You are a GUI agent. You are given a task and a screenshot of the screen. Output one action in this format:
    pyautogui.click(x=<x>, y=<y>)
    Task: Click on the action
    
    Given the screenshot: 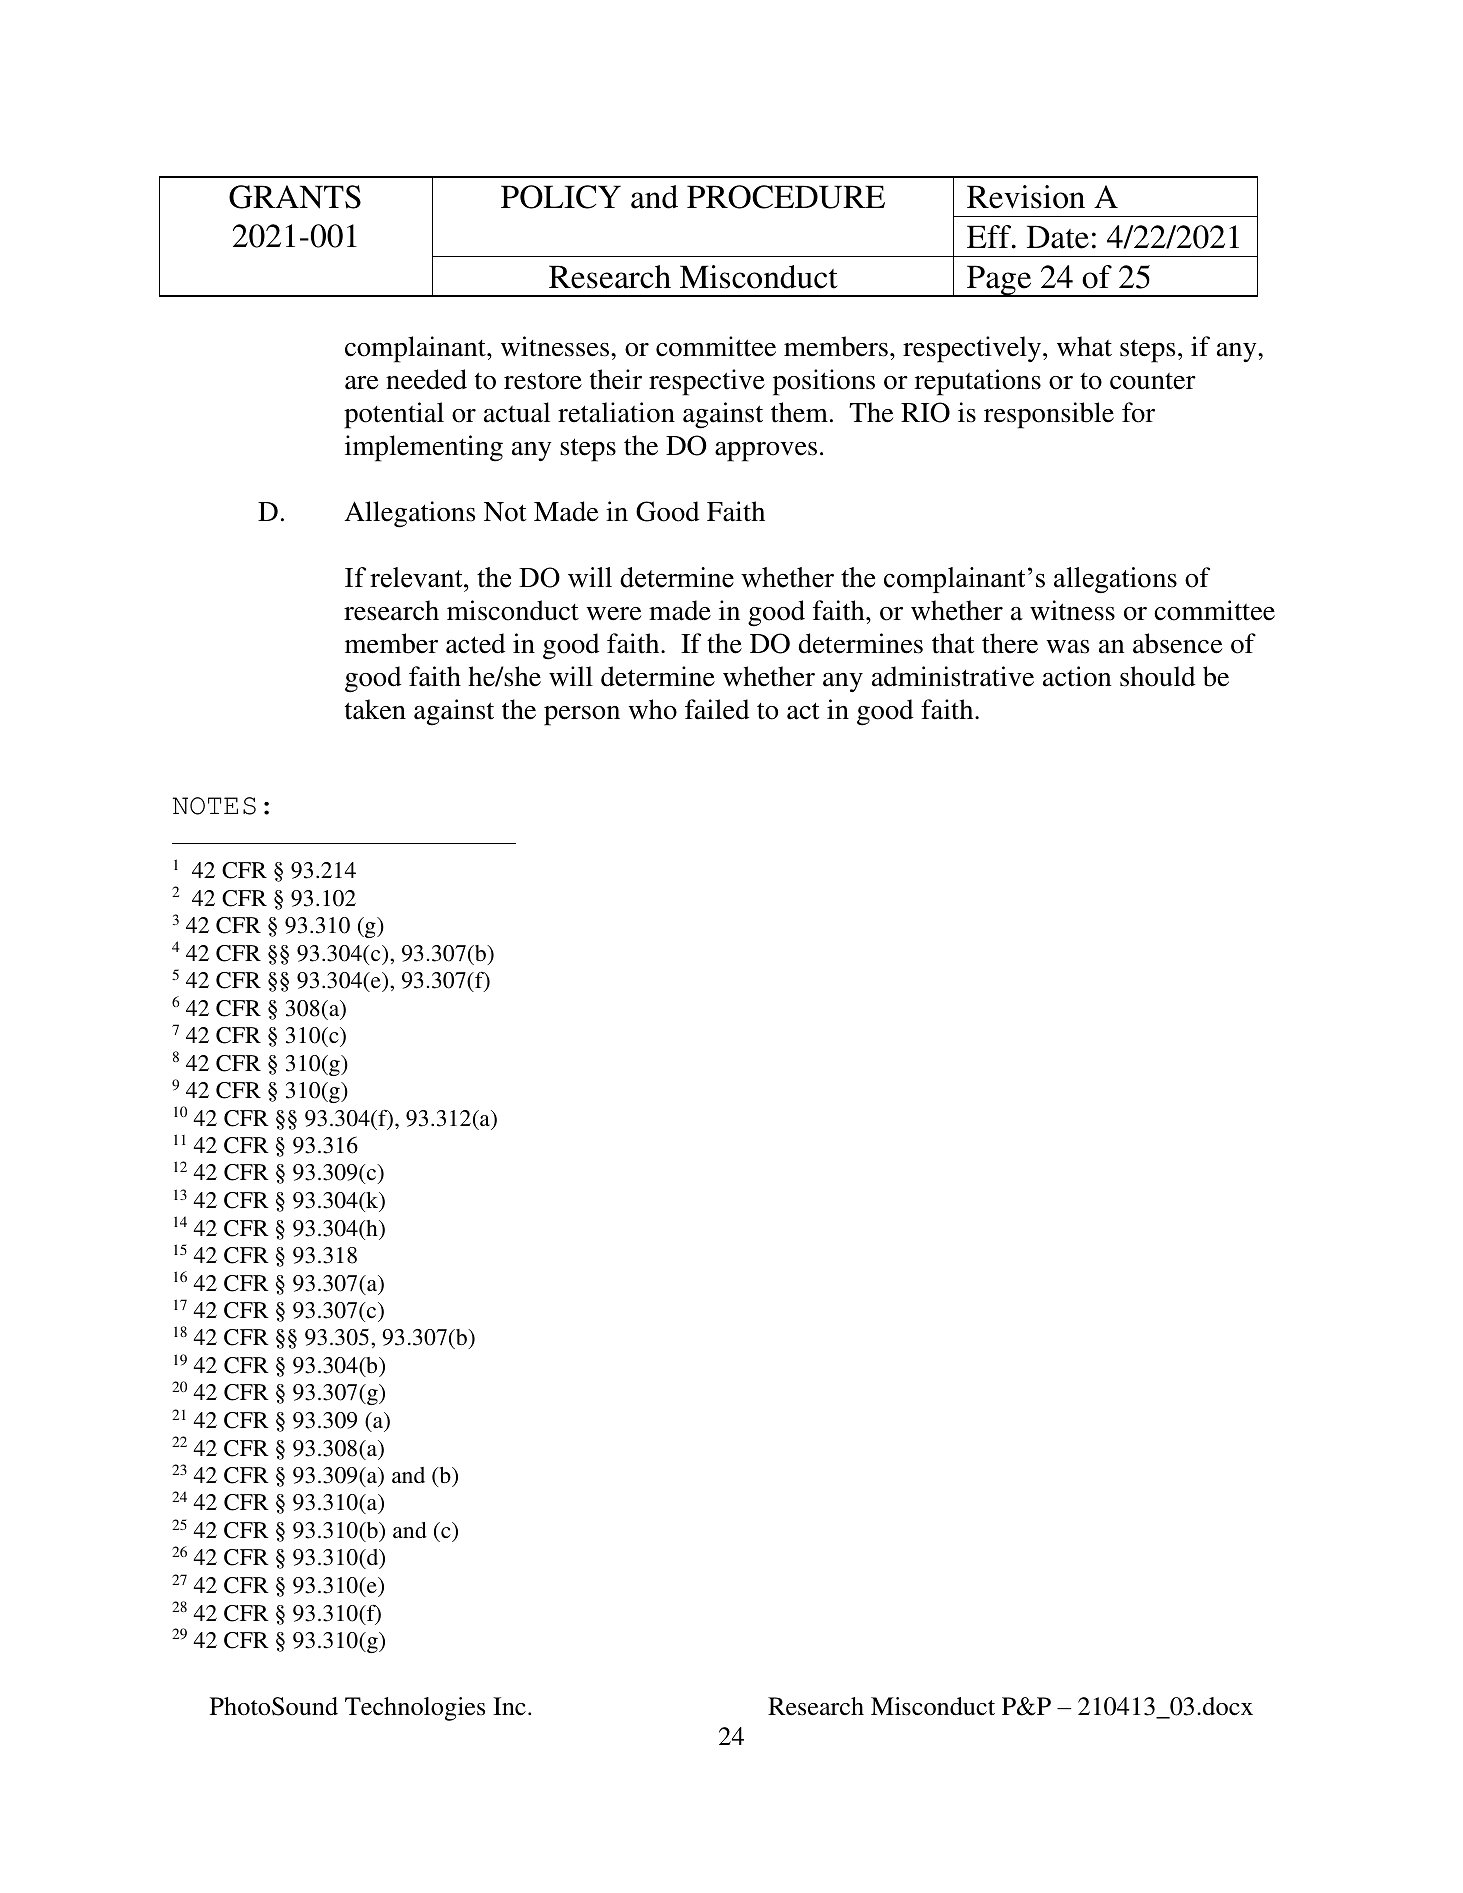 What is the action you would take?
    pyautogui.click(x=1077, y=676)
